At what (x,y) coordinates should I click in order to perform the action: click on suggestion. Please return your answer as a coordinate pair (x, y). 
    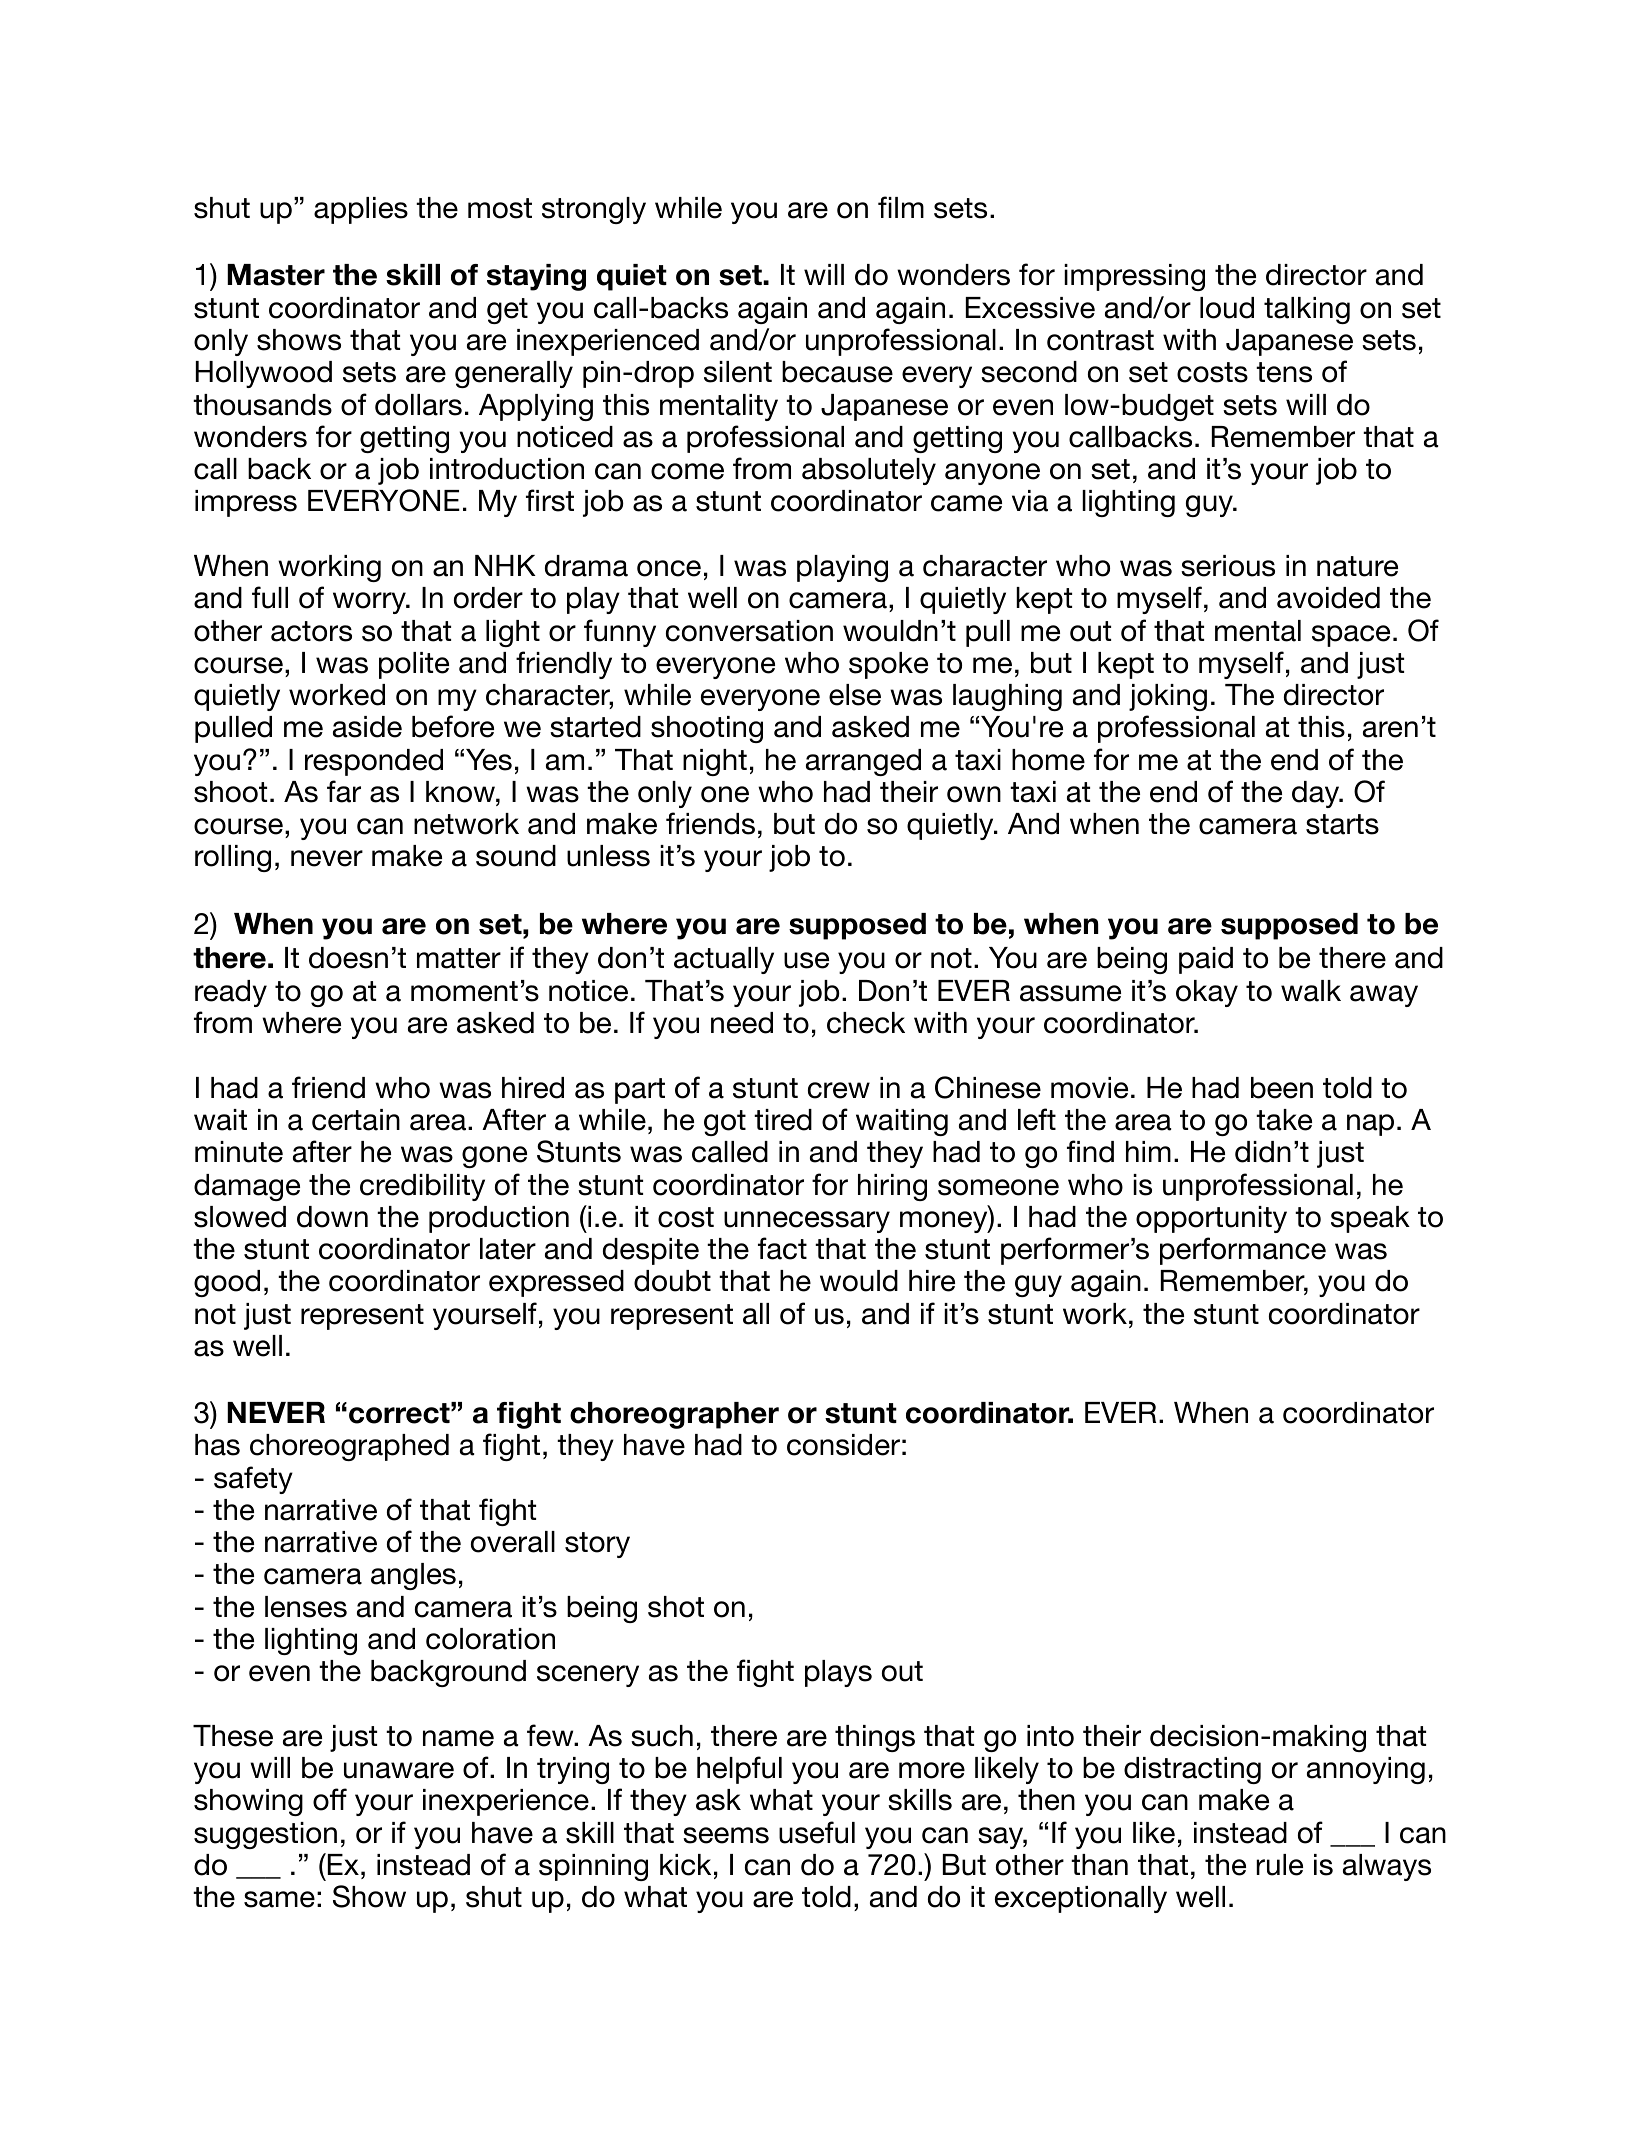
    Looking at the image, I should click on (265, 1835).
